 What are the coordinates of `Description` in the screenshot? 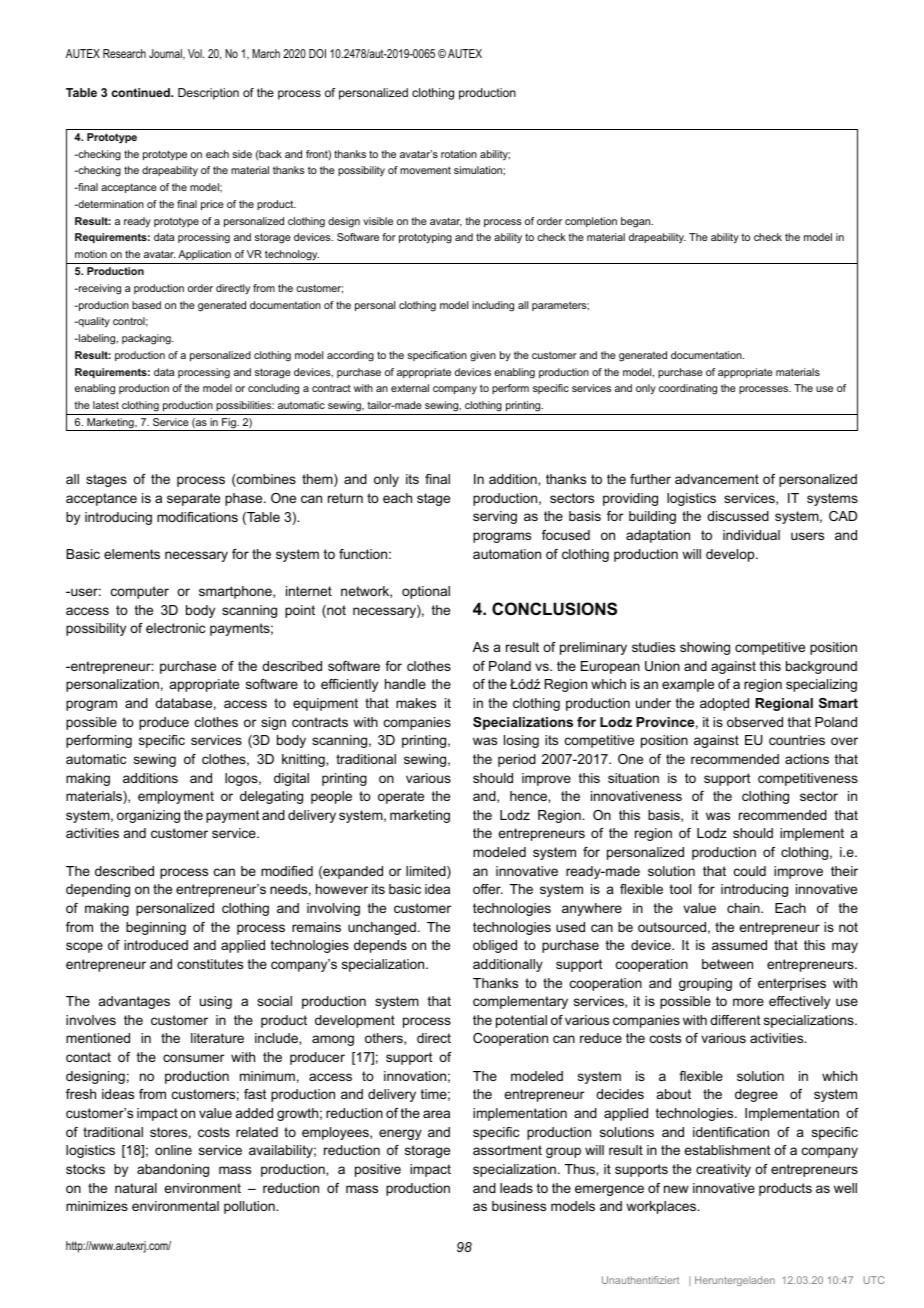 It's located at (208, 94).
